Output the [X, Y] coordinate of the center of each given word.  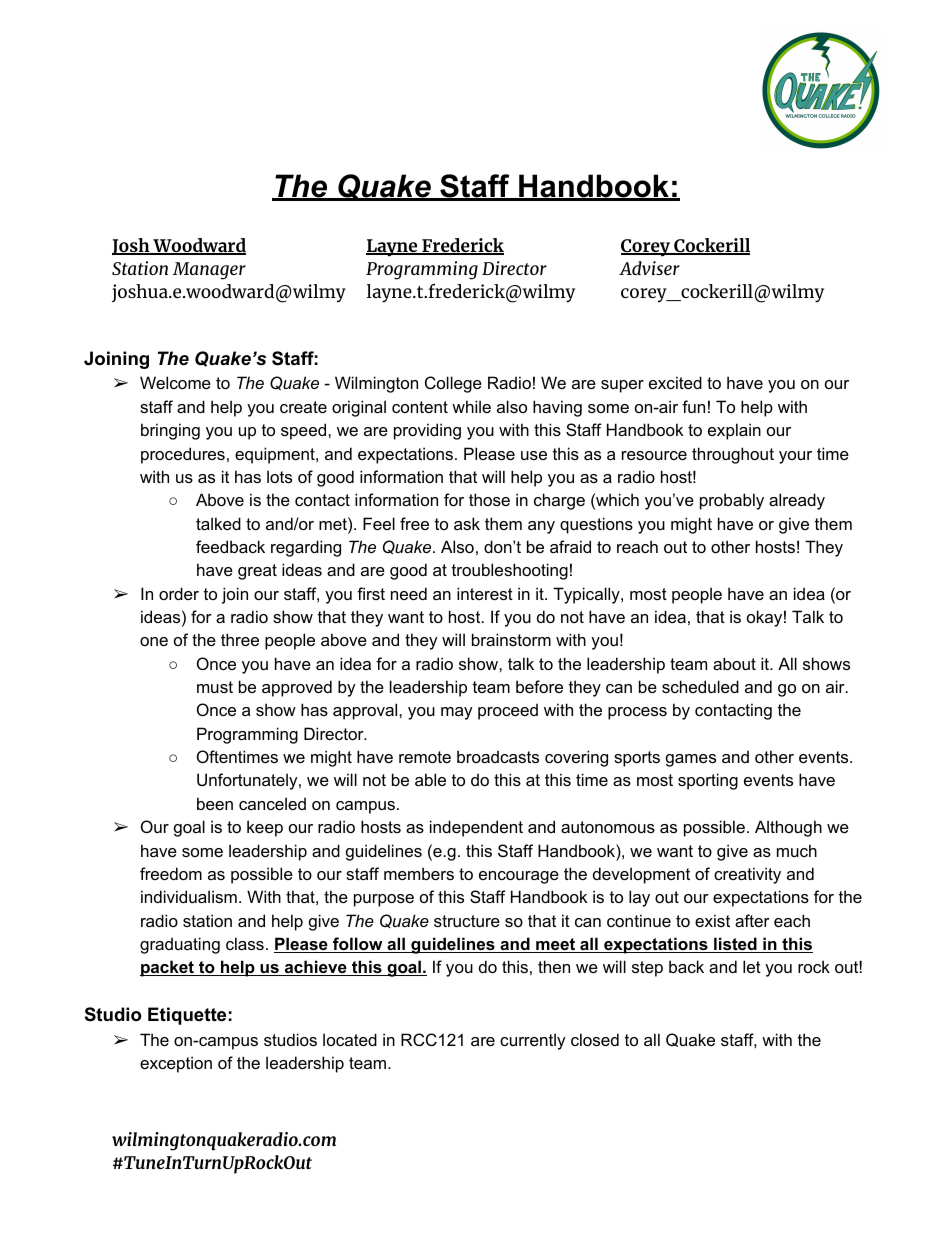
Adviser [649, 268]
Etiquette [187, 1016]
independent [476, 828]
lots [279, 476]
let [752, 966]
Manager [209, 271]
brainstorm [511, 639]
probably [732, 501]
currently [533, 1041]
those [489, 499]
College [453, 384]
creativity [747, 875]
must [215, 687]
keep [265, 828]
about [734, 663]
